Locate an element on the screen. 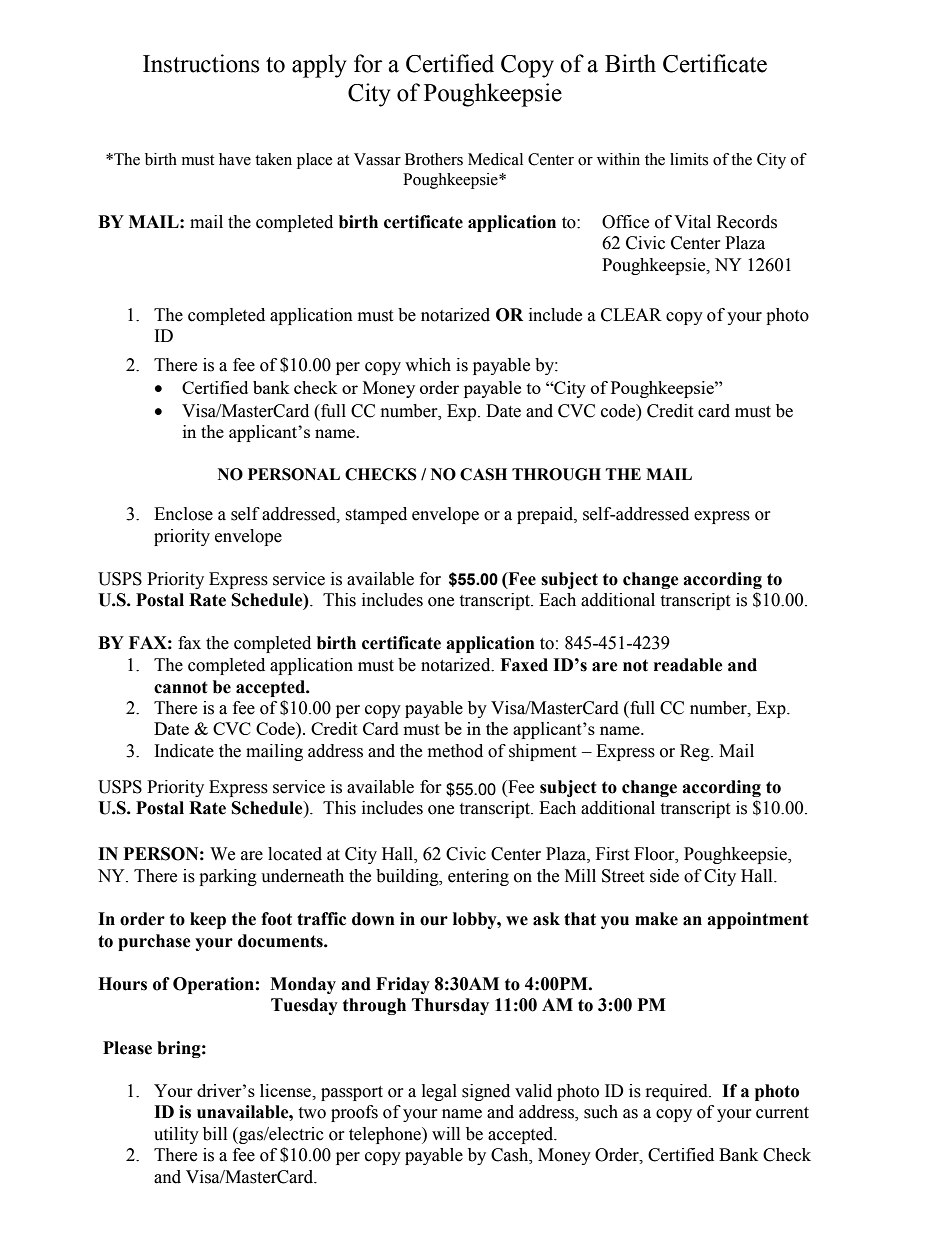 Image resolution: width=952 pixels, height=1233 pixels. Reg is located at coordinates (696, 752).
